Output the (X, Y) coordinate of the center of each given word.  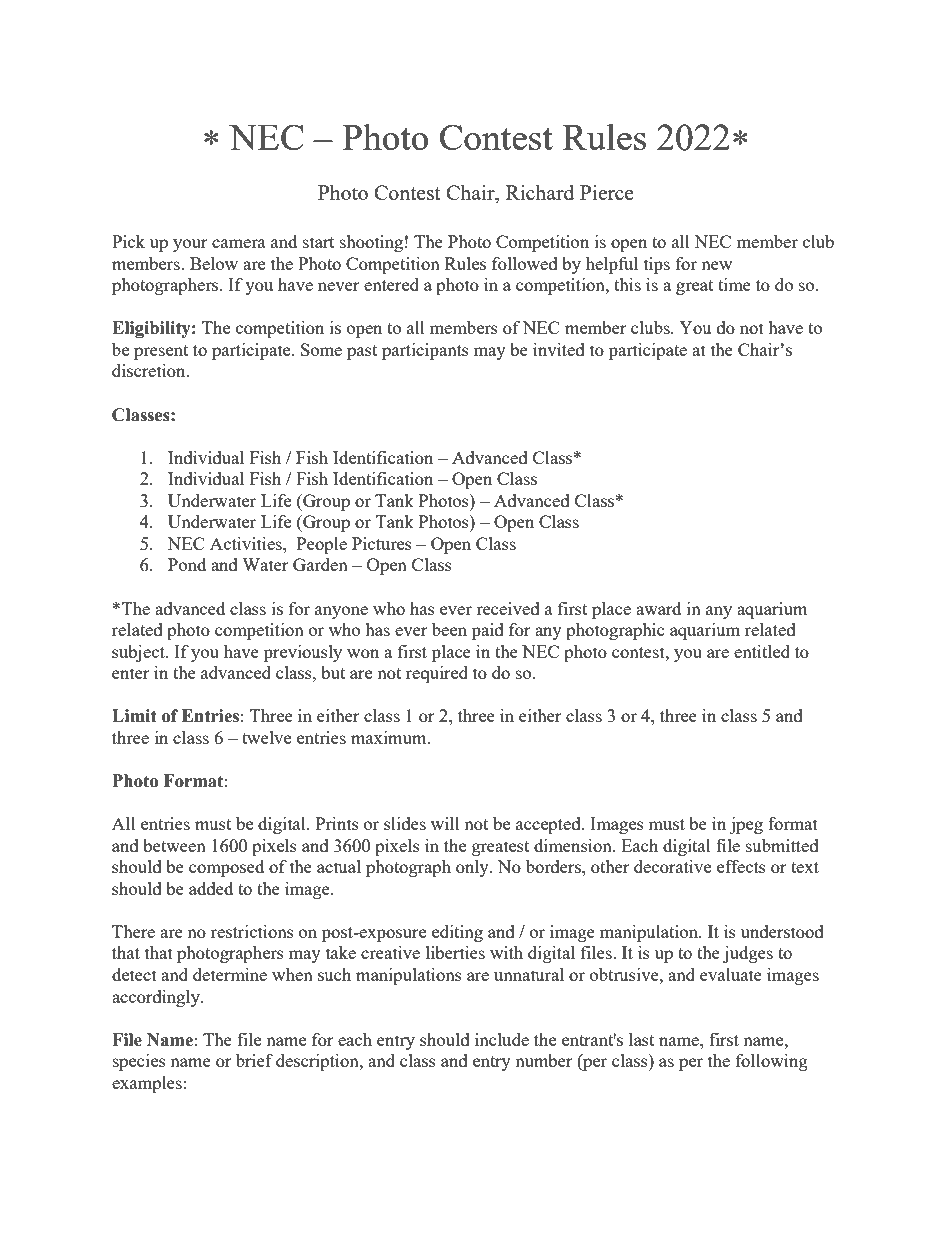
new (716, 265)
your (190, 245)
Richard (540, 192)
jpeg (746, 825)
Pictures (382, 543)
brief (254, 1060)
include (502, 1039)
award (658, 608)
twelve (266, 737)
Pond (187, 564)
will (445, 823)
